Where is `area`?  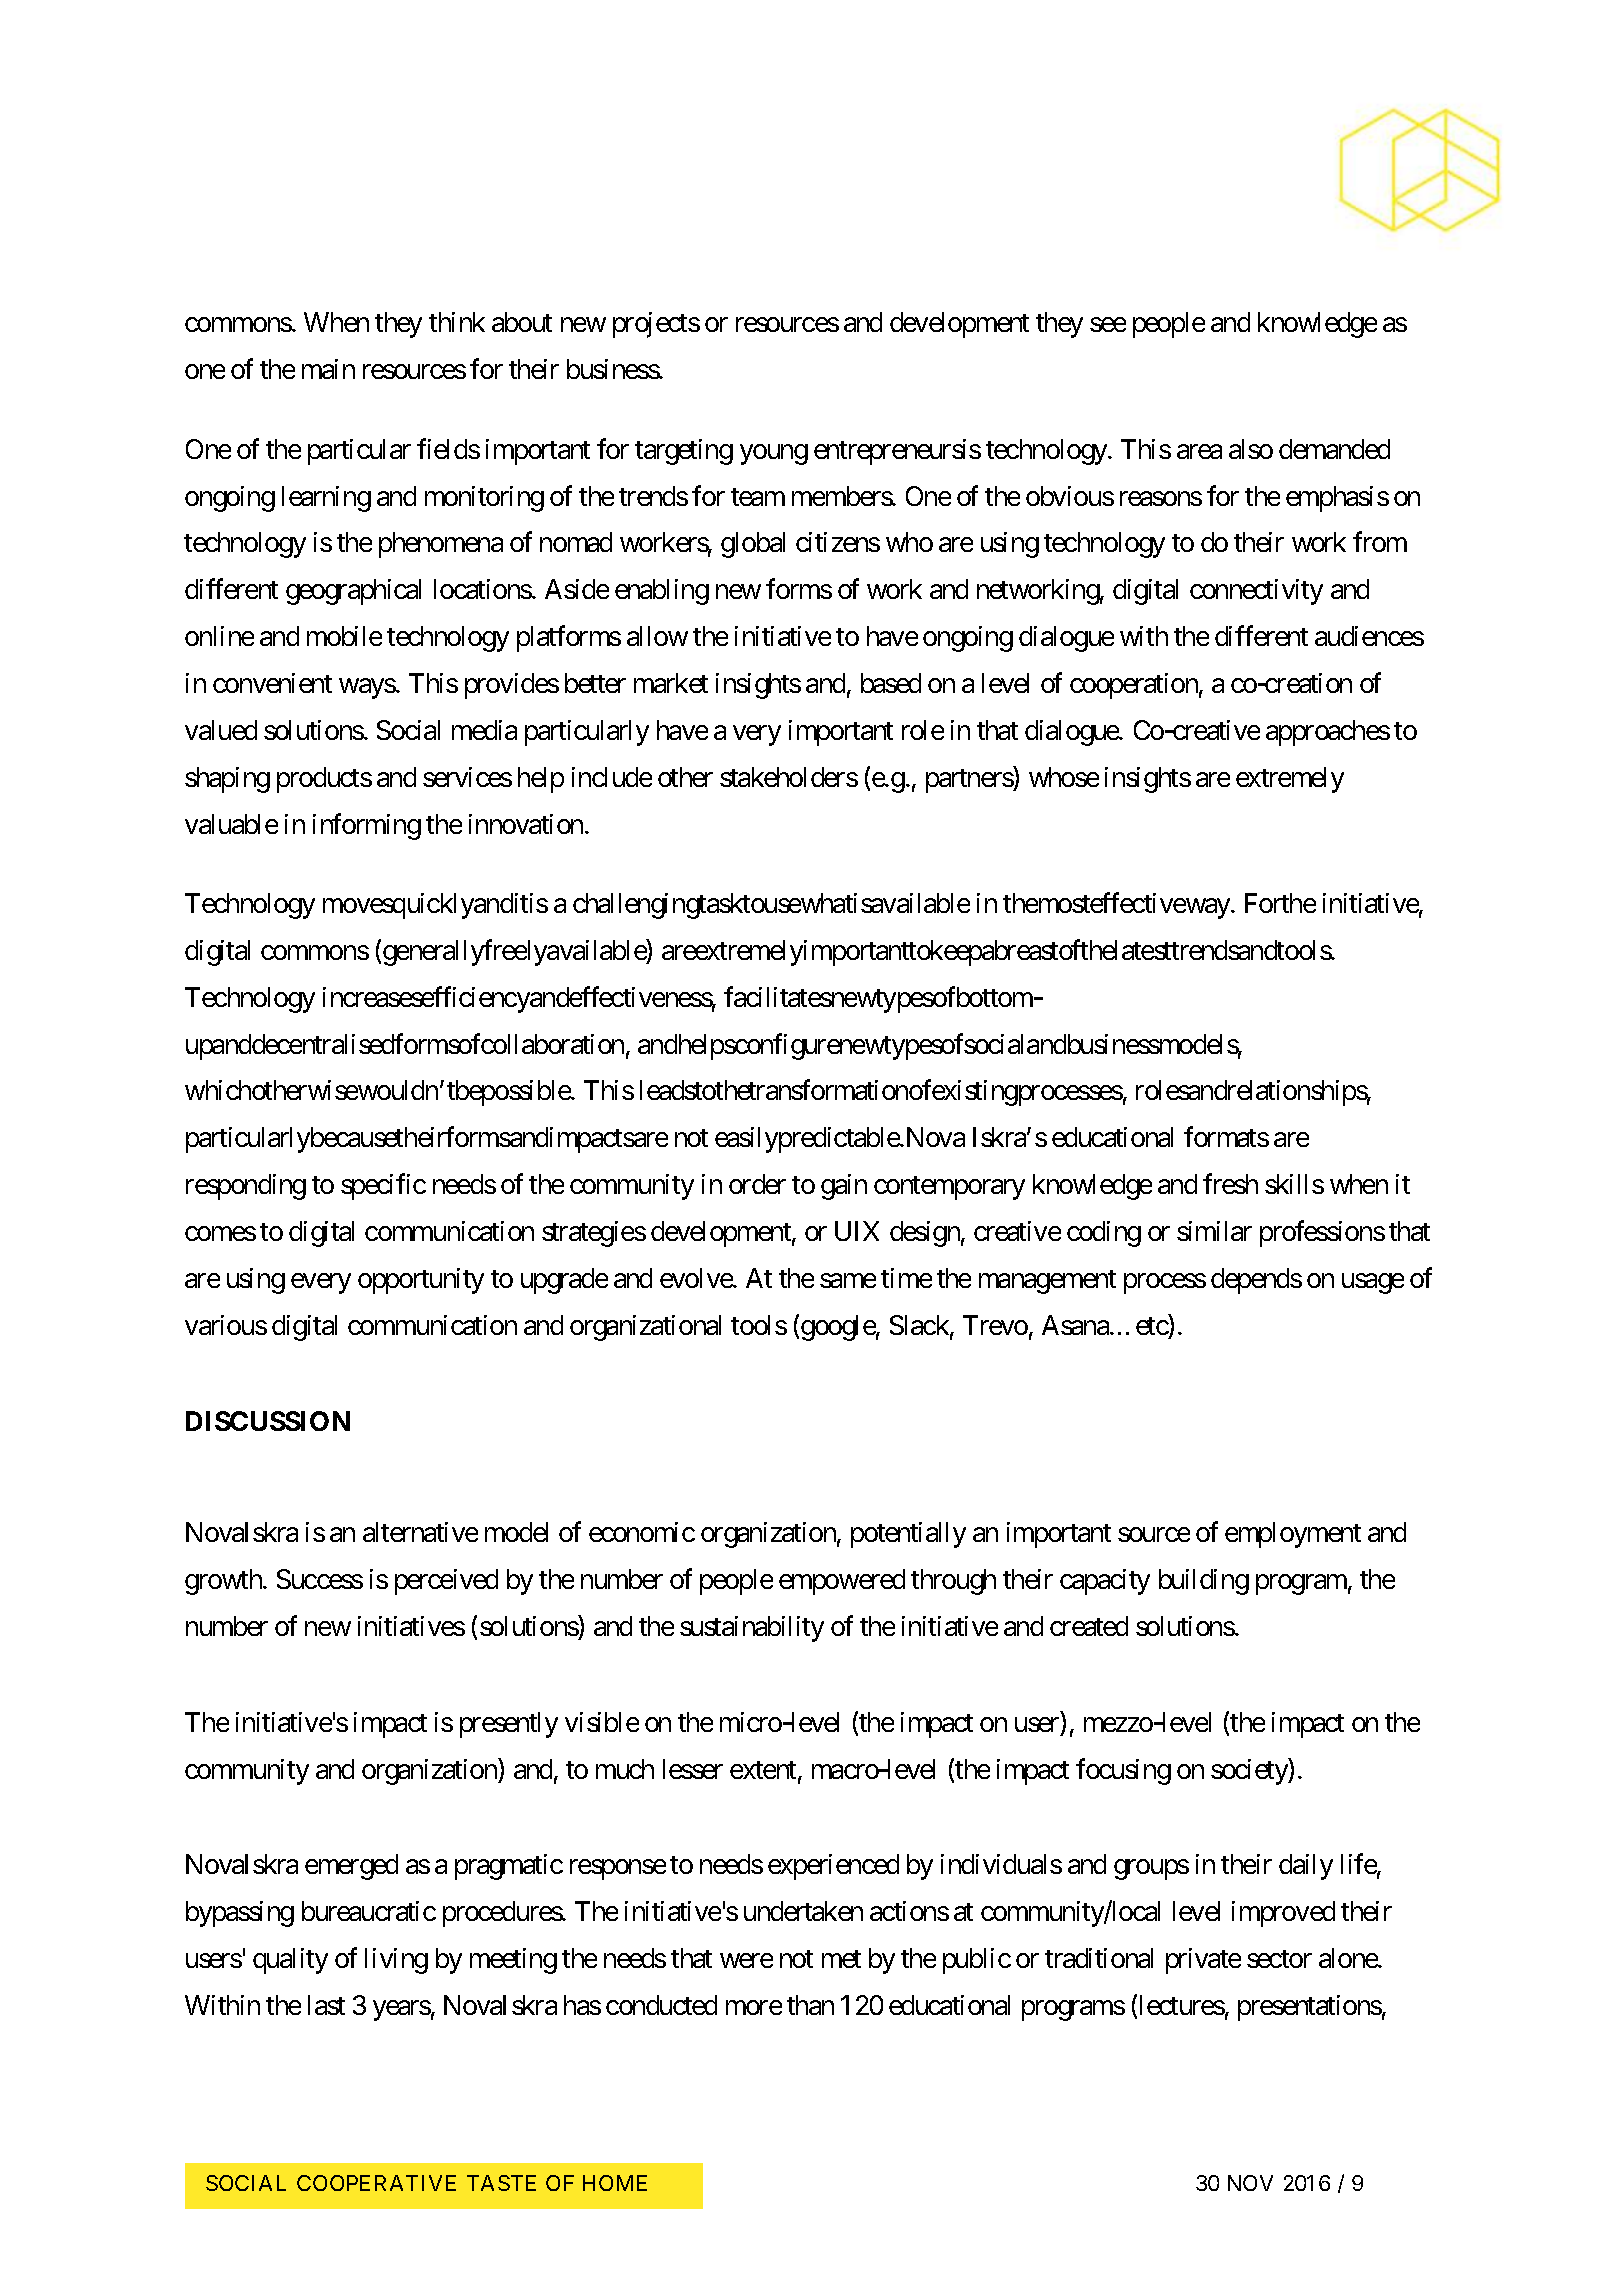 area is located at coordinates (1199, 451).
